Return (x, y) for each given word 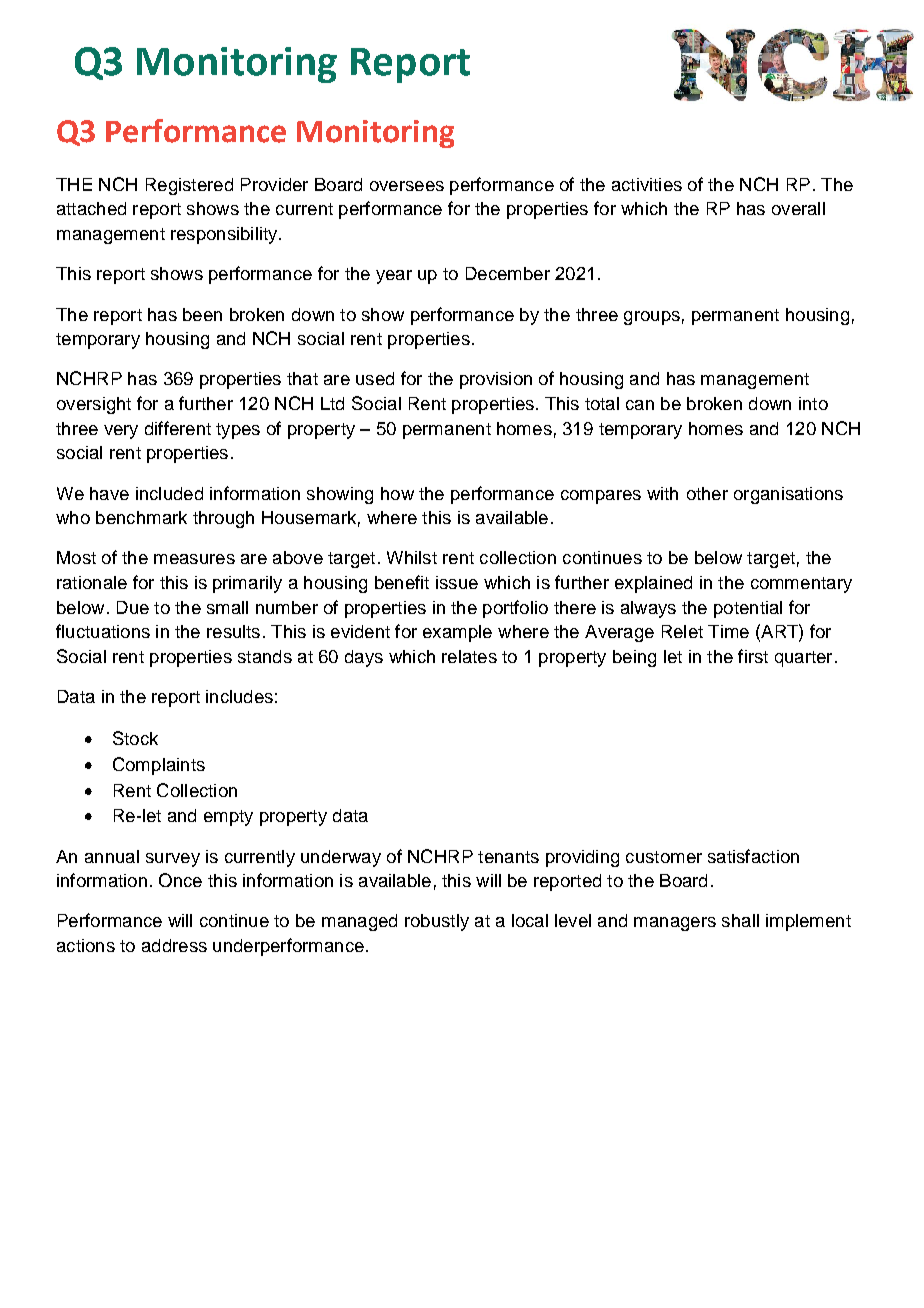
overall (798, 208)
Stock (135, 738)
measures (194, 559)
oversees (407, 186)
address (174, 945)
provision (496, 380)
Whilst (412, 557)
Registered (189, 186)
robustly (437, 922)
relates (469, 656)
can (640, 405)
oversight (94, 405)
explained (653, 584)
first (753, 656)
